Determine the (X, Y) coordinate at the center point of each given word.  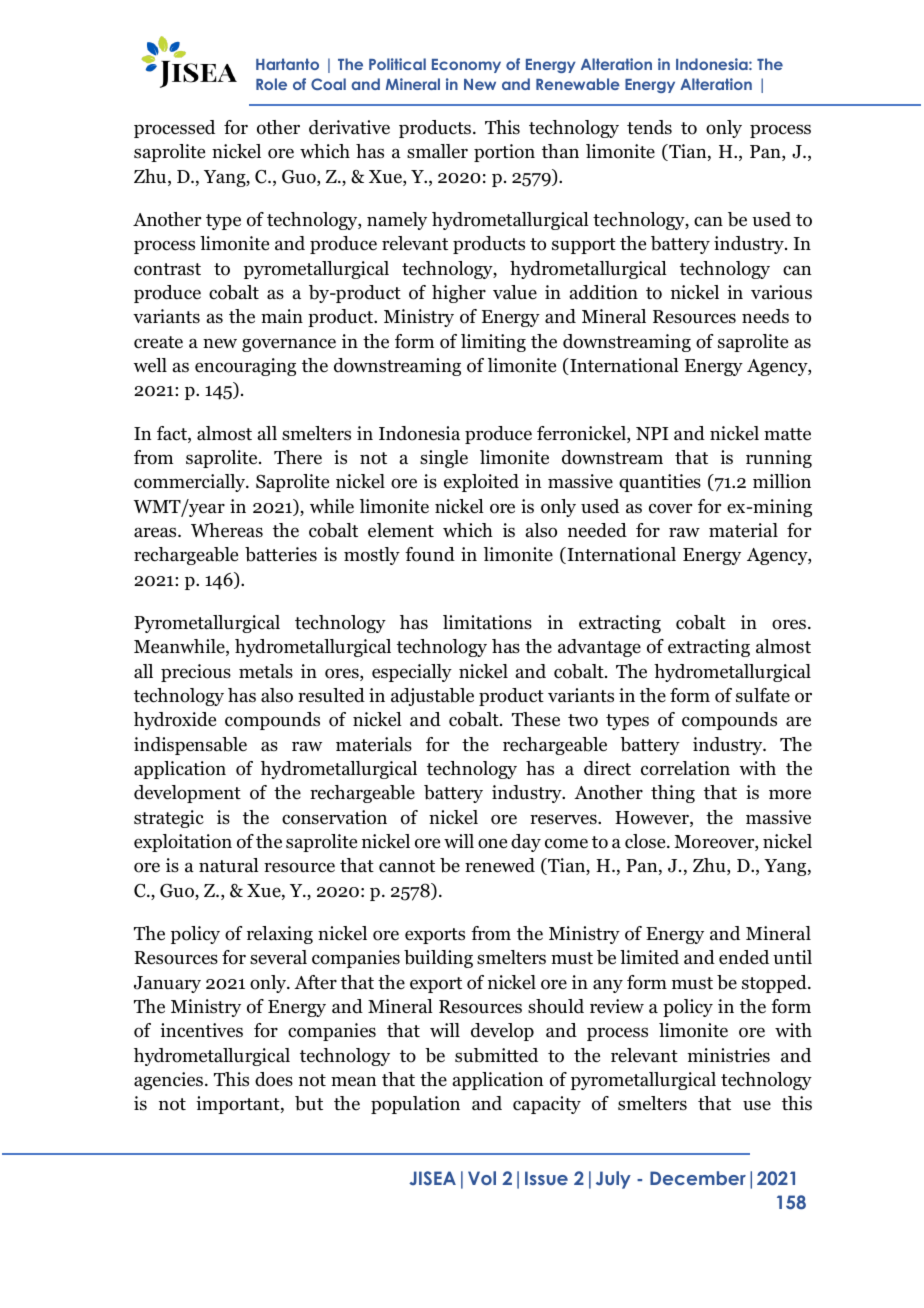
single (444, 459)
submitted (496, 1055)
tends (649, 127)
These (536, 719)
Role (271, 84)
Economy (466, 66)
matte (787, 434)
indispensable (190, 746)
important (239, 1105)
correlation (685, 768)
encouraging (245, 367)
